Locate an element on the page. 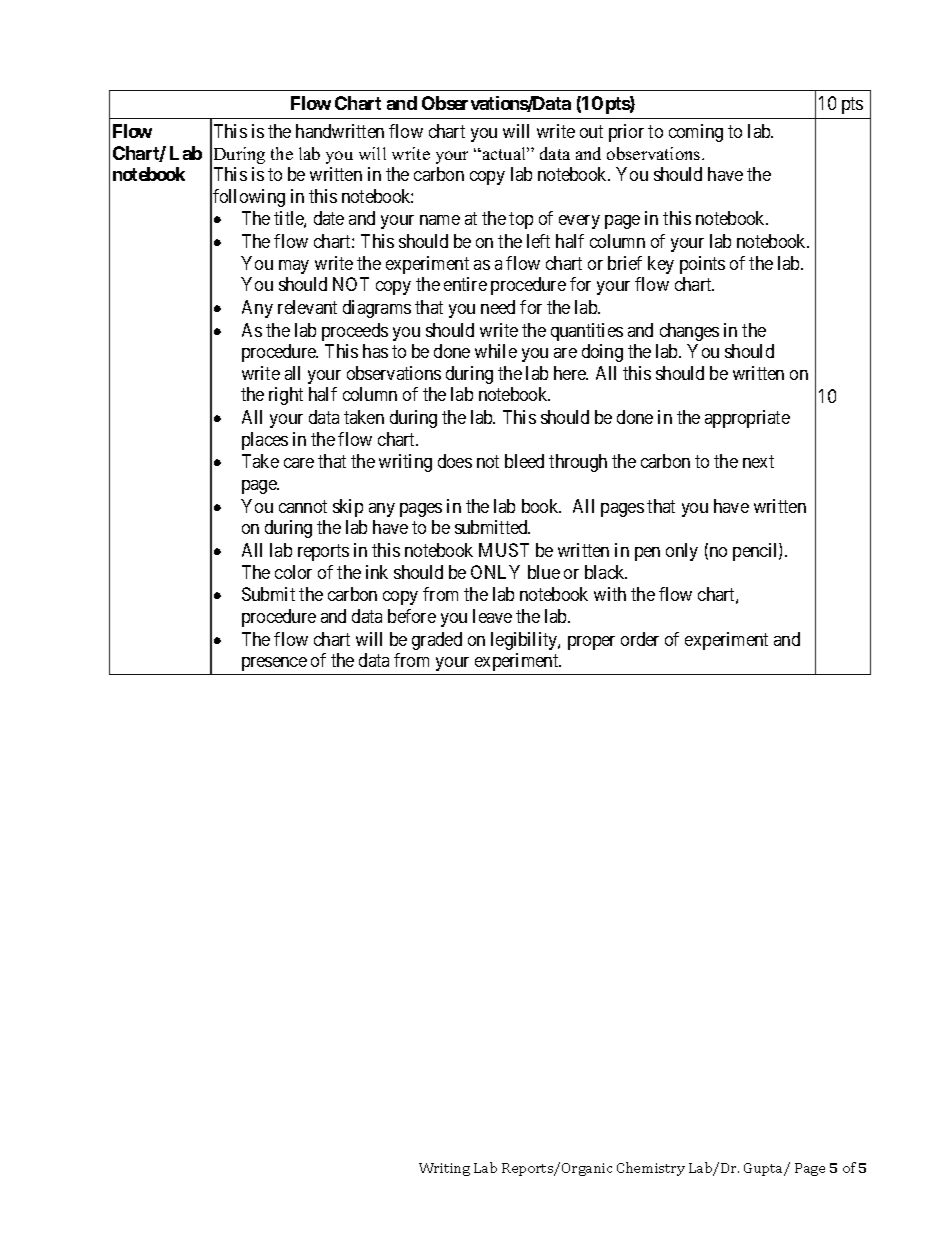 The image size is (952, 1233). bleed is located at coordinates (524, 461).
